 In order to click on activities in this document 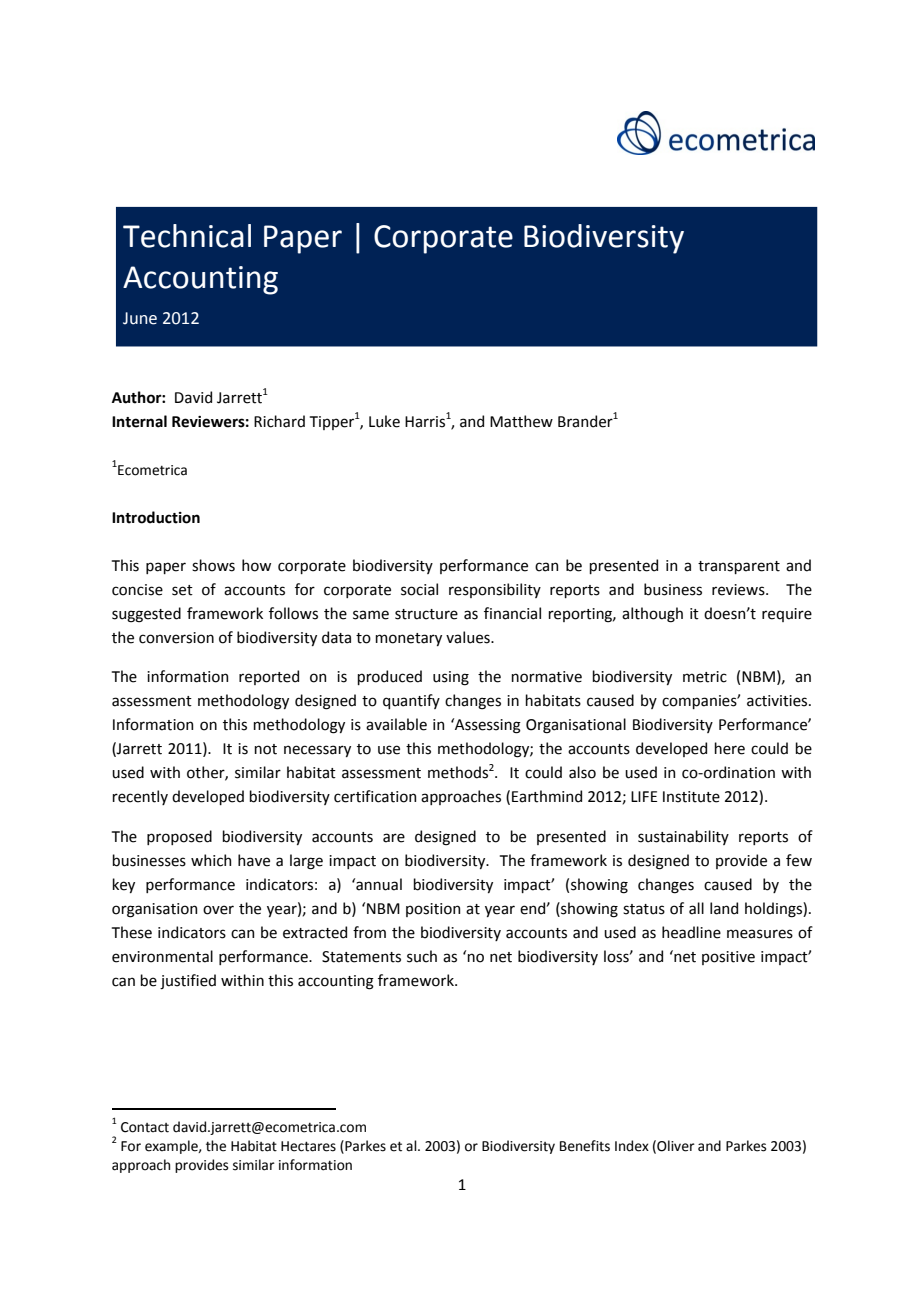, I will do `click(778, 701)`.
